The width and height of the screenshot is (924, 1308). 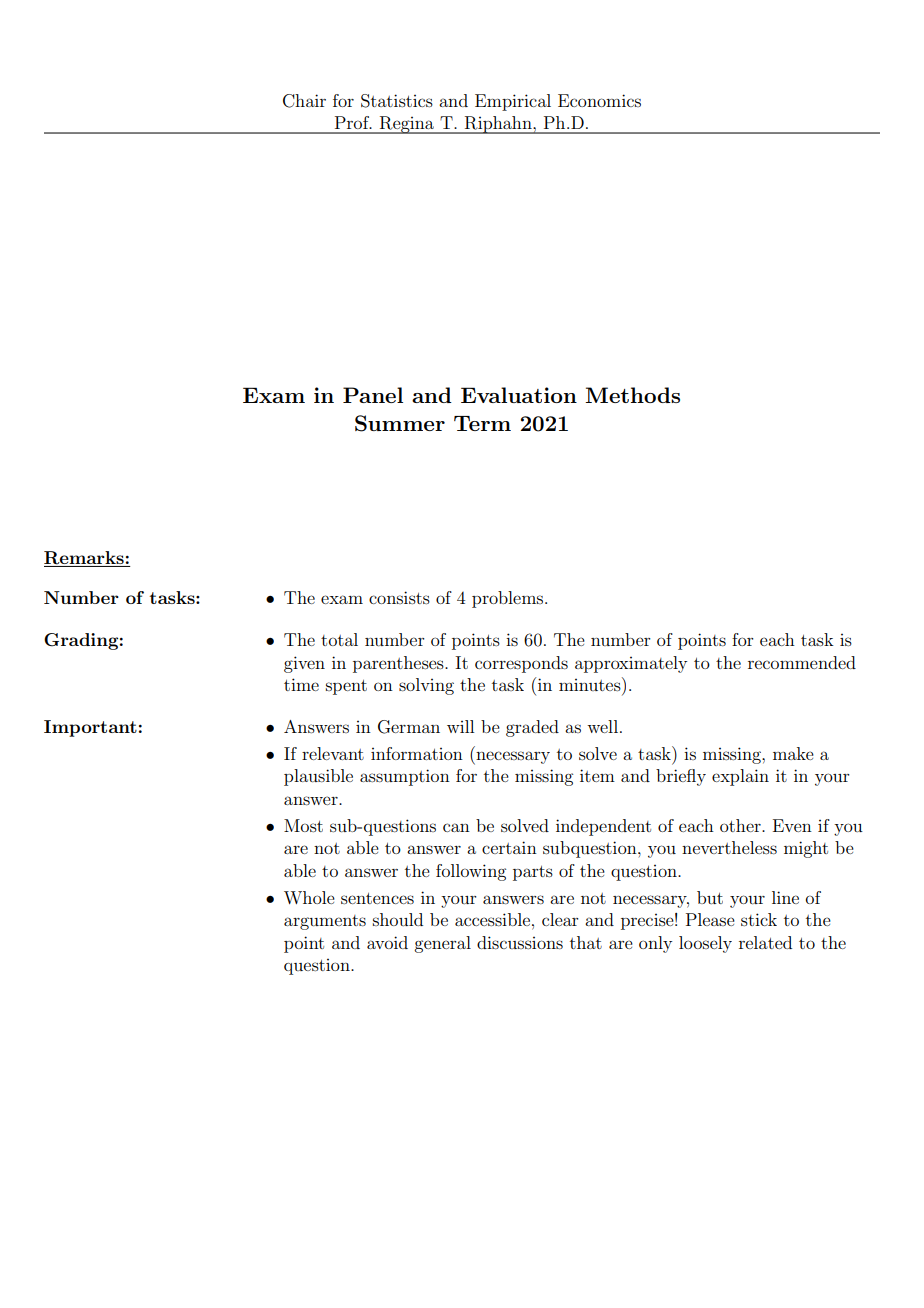 What do you see at coordinates (309, 897) in the screenshot?
I see `Whole` at bounding box center [309, 897].
